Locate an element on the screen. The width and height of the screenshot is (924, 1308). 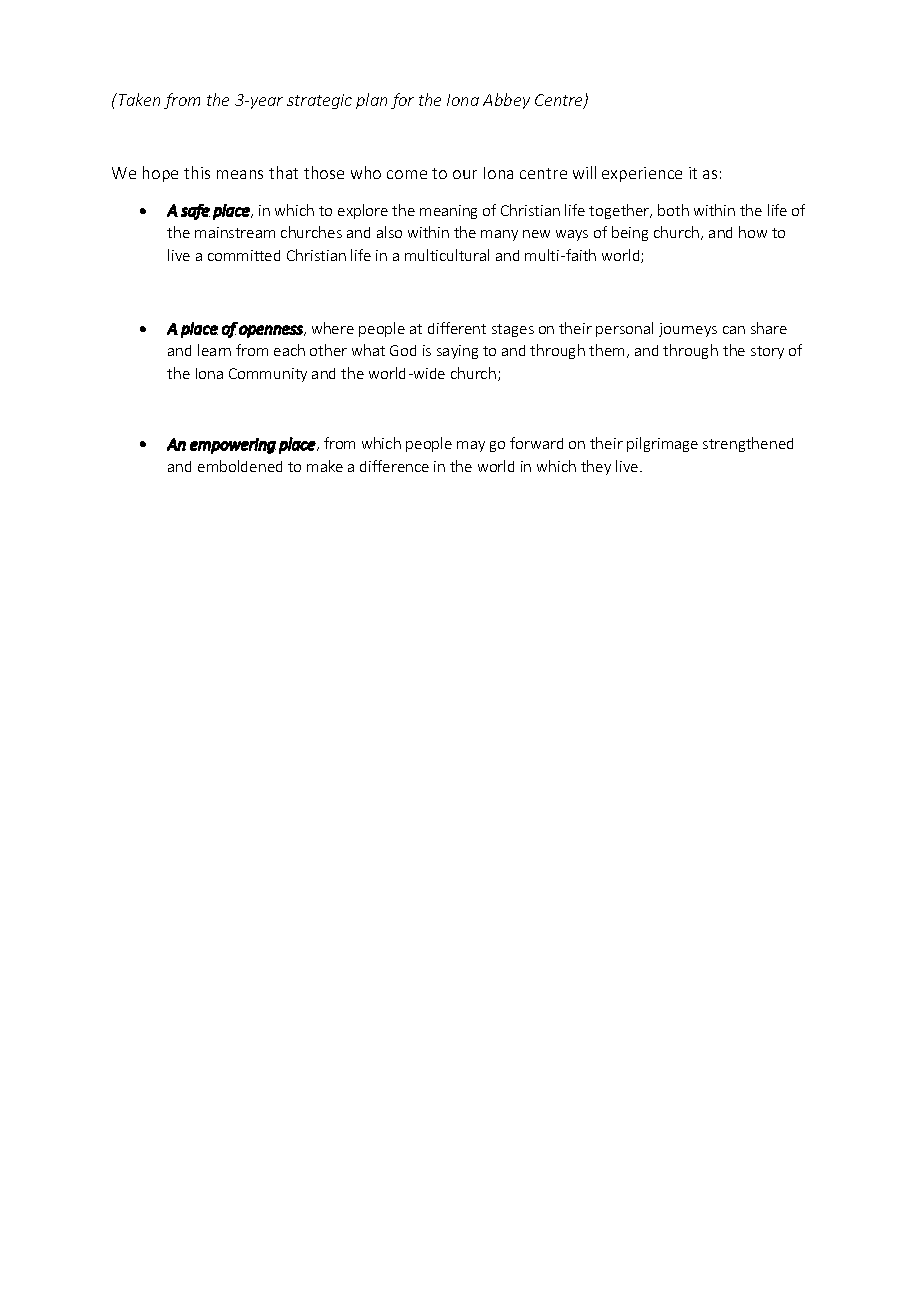
experience is located at coordinates (642, 174).
